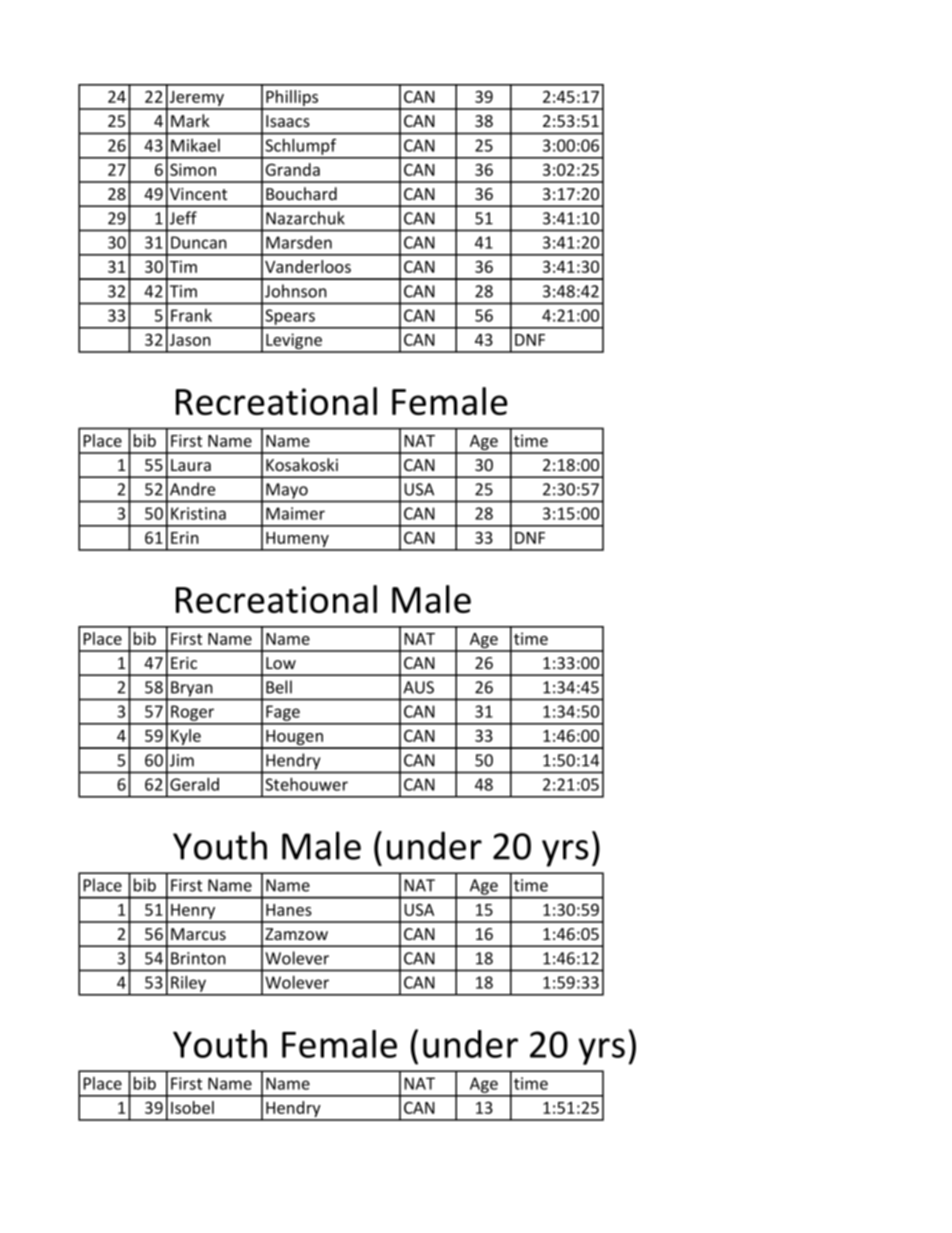 The width and height of the image is (952, 1233). I want to click on Frank, so click(191, 315).
